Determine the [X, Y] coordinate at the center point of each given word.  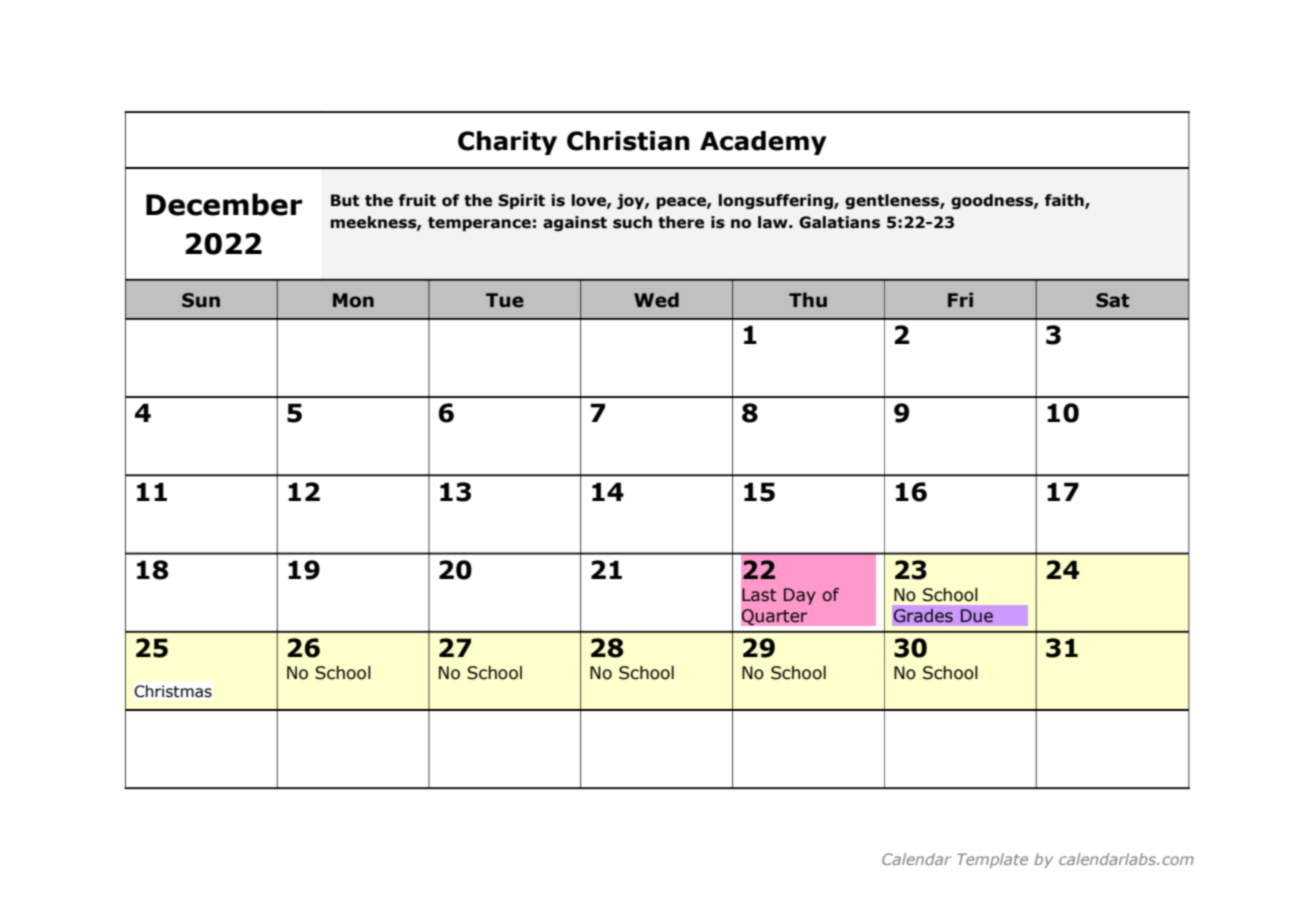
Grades [923, 615]
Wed [656, 300]
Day [800, 596]
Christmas [173, 691]
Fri [960, 299]
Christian [628, 141]
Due [977, 616]
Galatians [839, 222]
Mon [353, 300]
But [345, 200]
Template [992, 860]
